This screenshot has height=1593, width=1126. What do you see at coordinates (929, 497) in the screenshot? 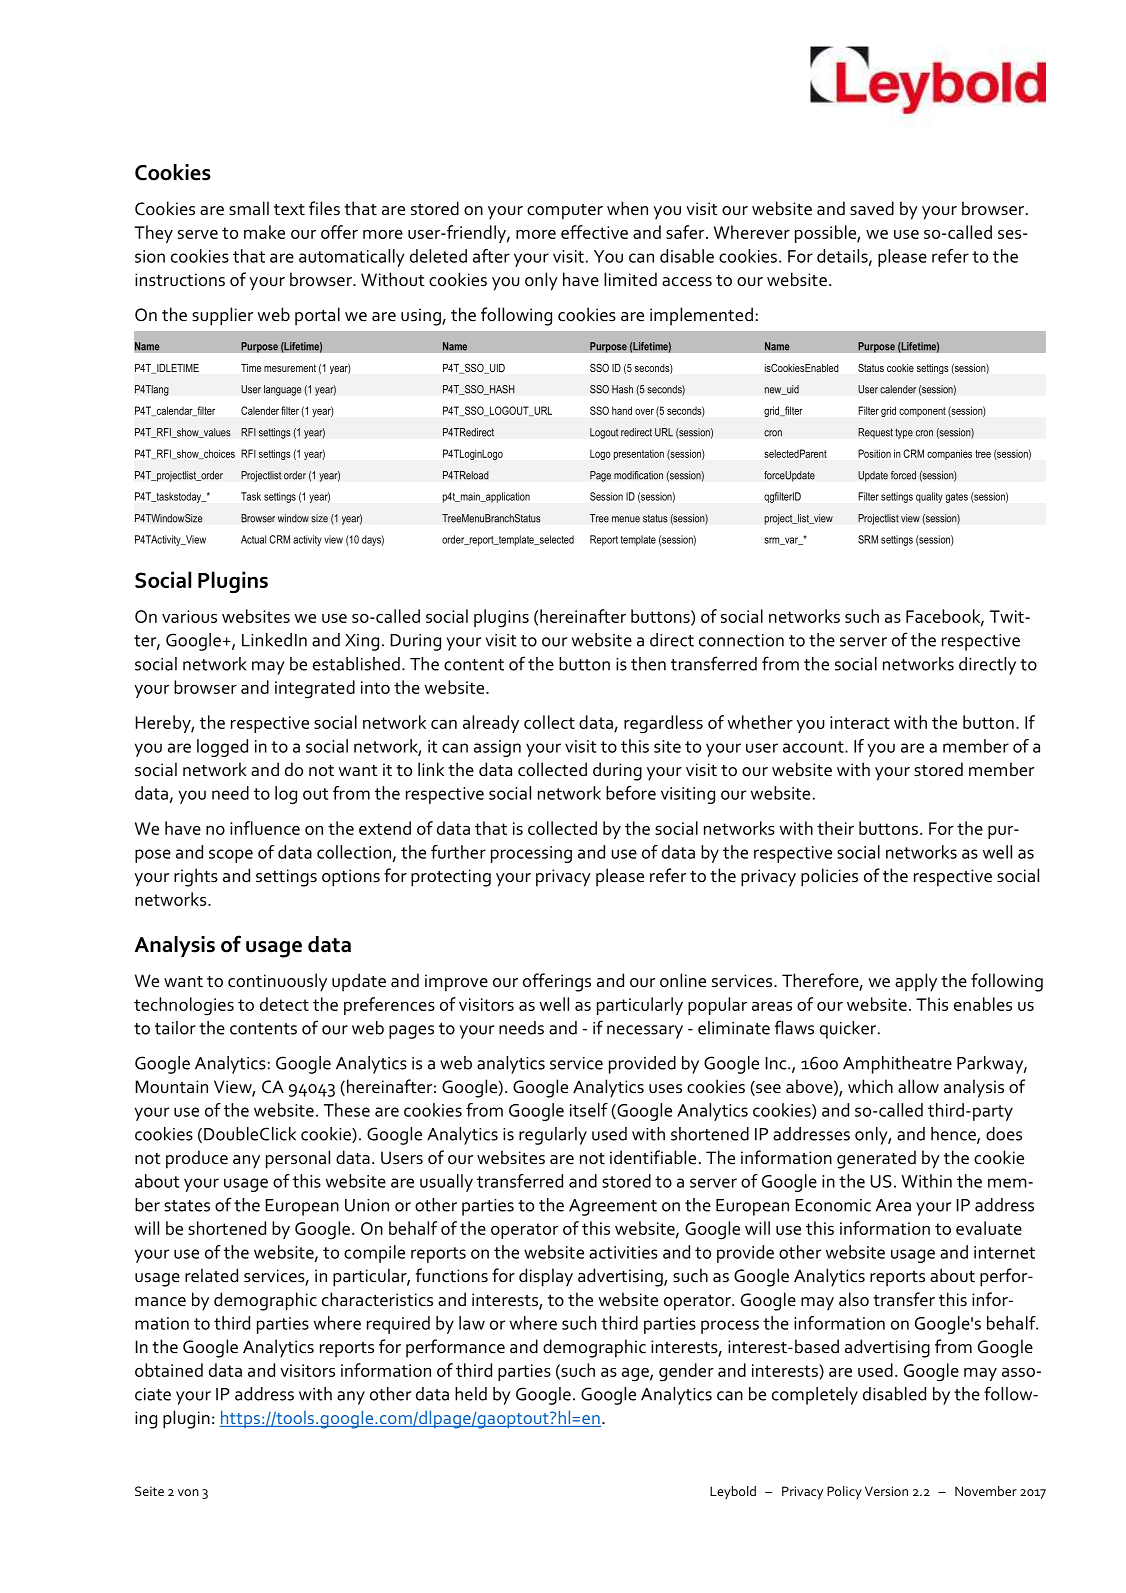
I see `quality` at bounding box center [929, 497].
